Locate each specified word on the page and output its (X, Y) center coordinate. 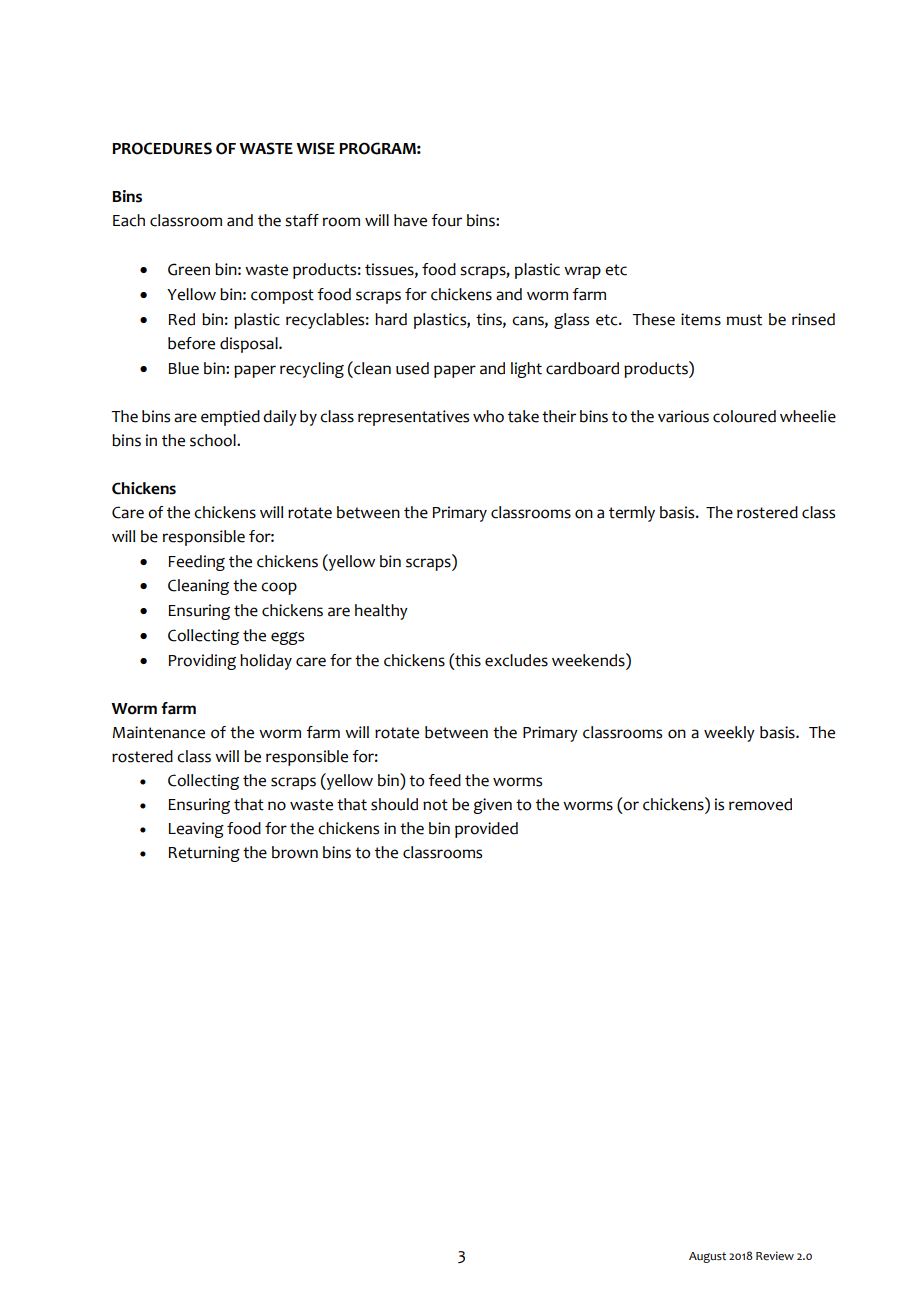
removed (760, 804)
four (446, 220)
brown (295, 852)
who (488, 416)
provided (486, 830)
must (744, 320)
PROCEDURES (162, 148)
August (707, 1257)
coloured (744, 416)
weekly (729, 734)
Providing (202, 662)
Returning (204, 854)
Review (775, 1255)
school (214, 440)
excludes (516, 660)
